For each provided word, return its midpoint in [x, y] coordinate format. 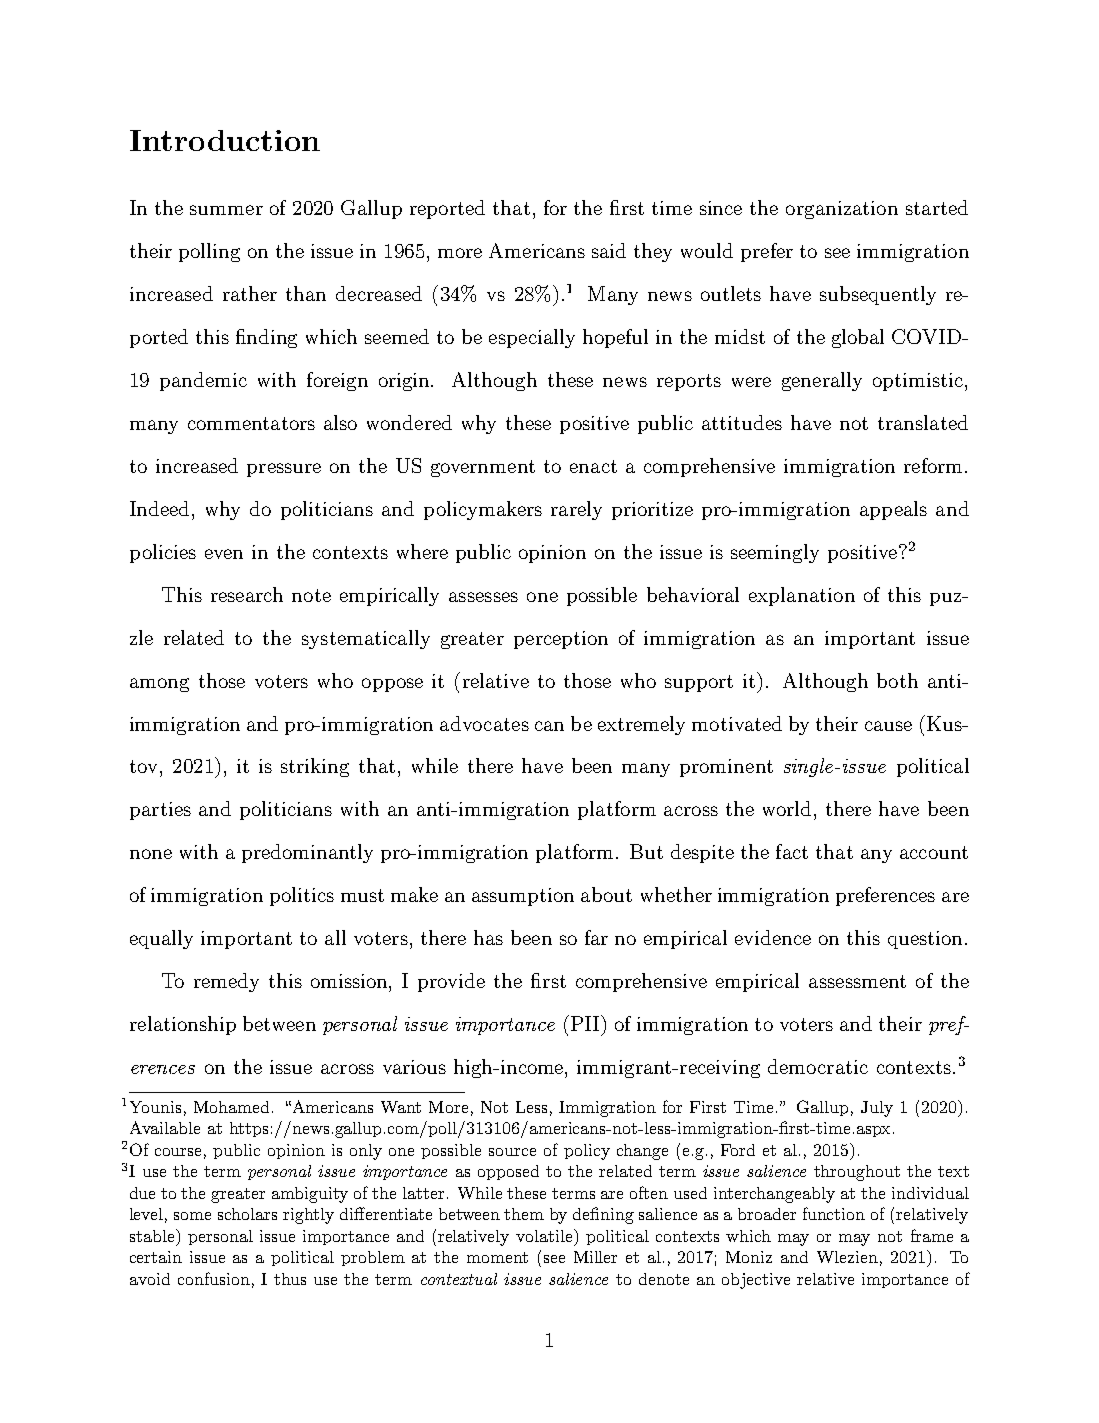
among [159, 685]
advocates [484, 723]
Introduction [225, 140]
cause [888, 726]
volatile [545, 1235]
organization [842, 210]
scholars [247, 1214]
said [609, 250]
